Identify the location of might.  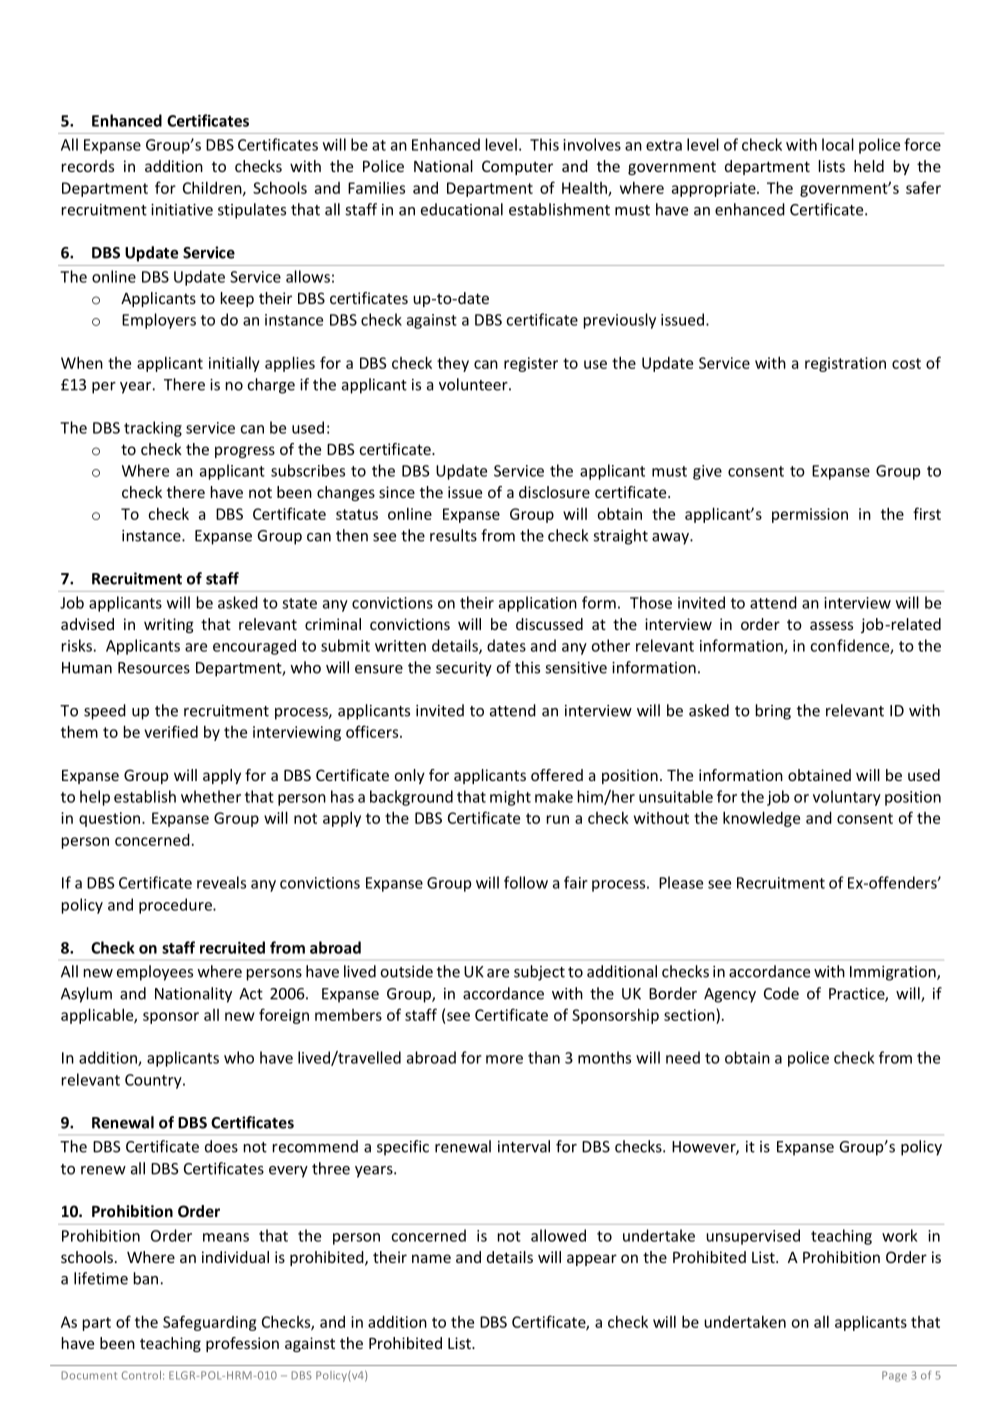
(510, 798).
